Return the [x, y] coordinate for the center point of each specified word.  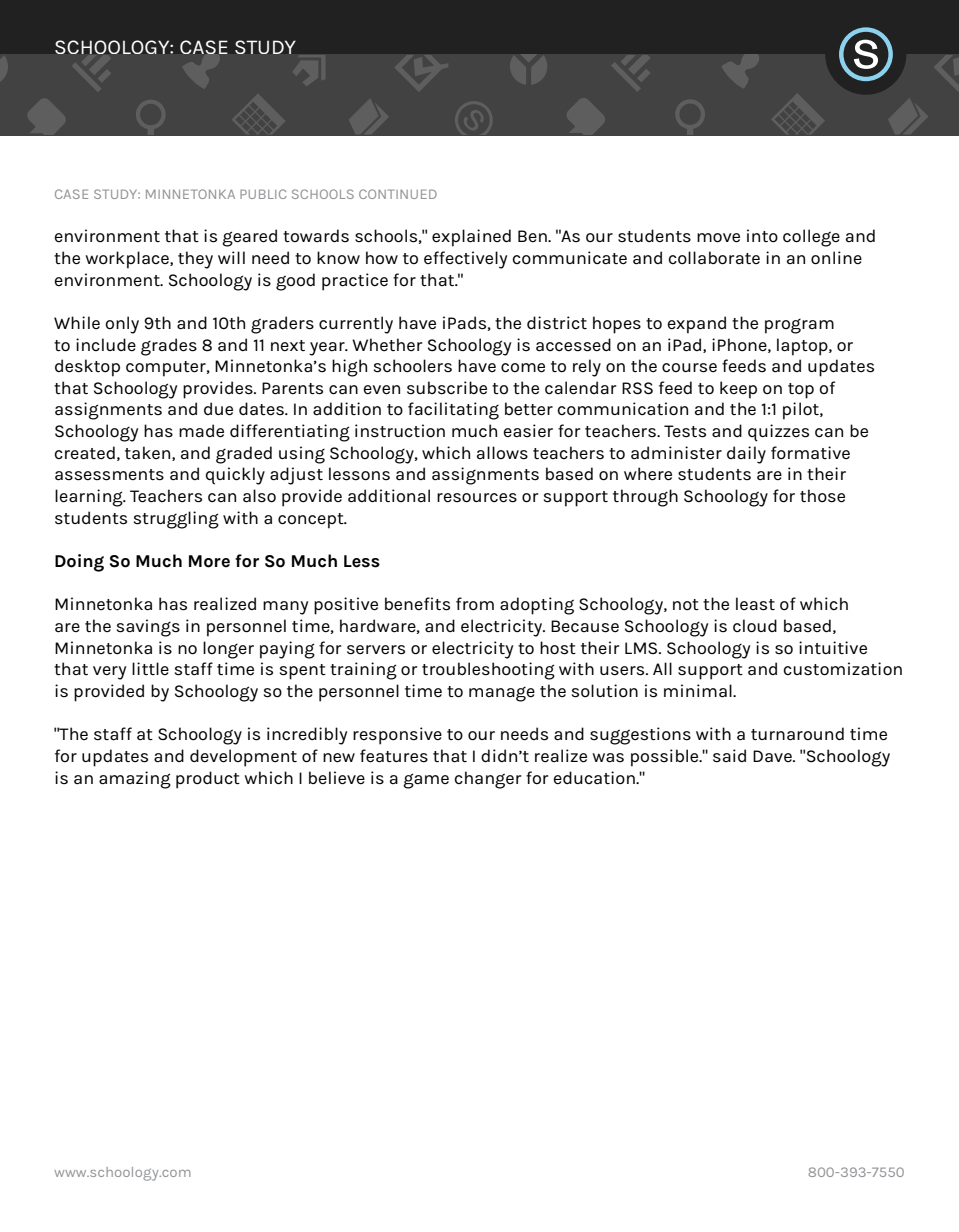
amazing [135, 780]
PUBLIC [263, 194]
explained [471, 238]
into [762, 236]
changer [487, 780]
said [729, 756]
